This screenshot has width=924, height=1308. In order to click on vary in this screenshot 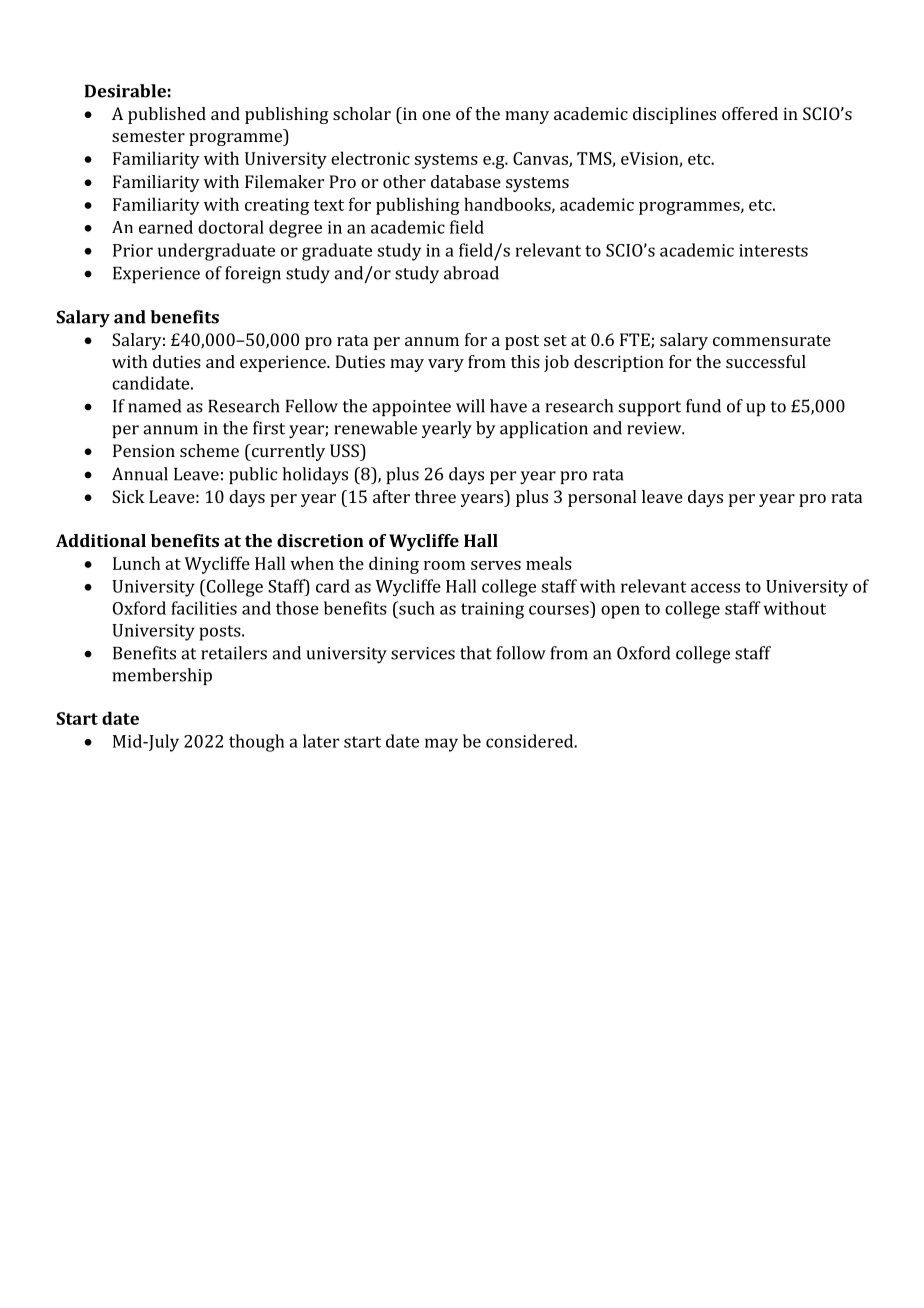, I will do `click(446, 365)`.
